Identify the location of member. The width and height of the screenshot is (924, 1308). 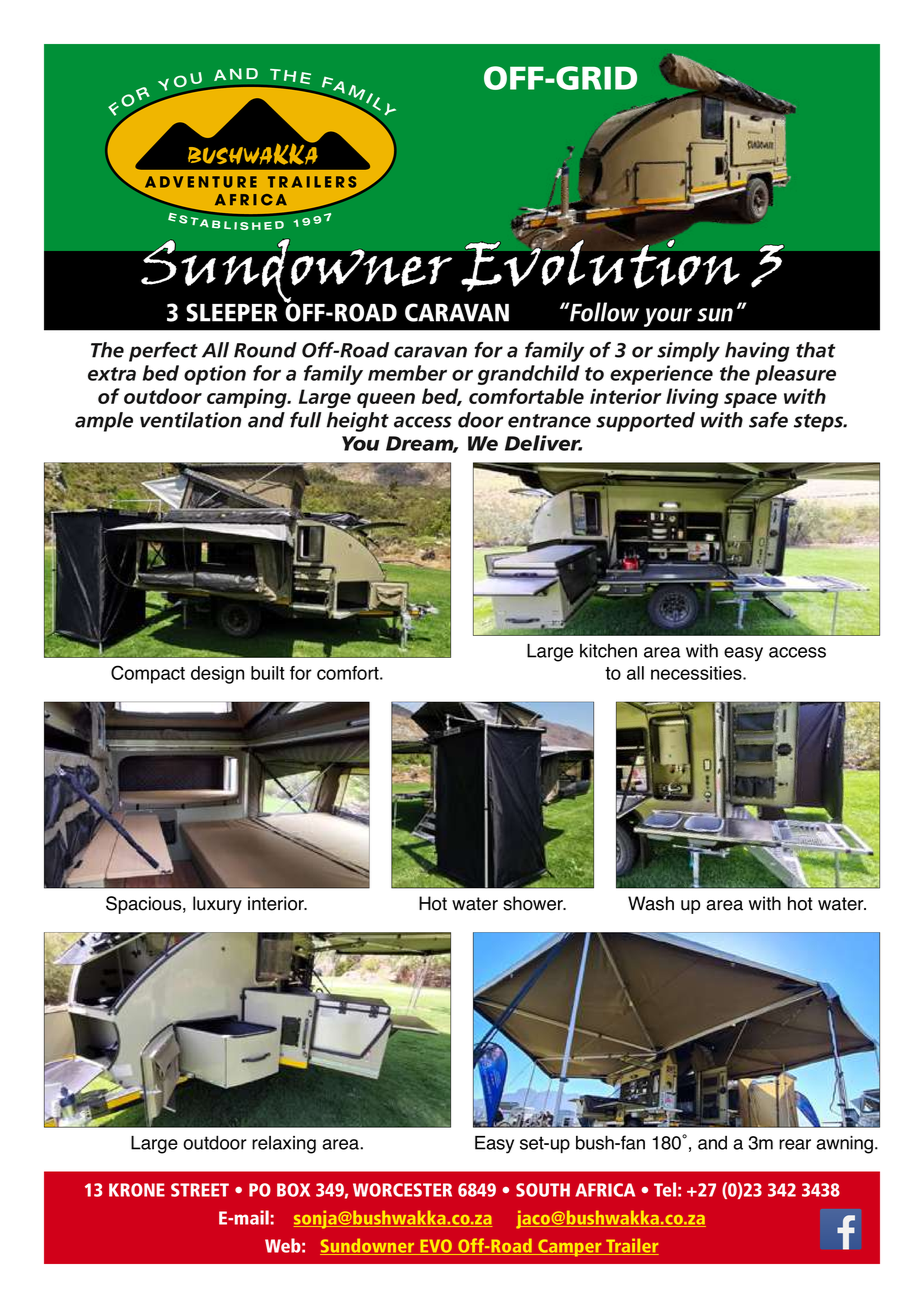
(407, 373).
